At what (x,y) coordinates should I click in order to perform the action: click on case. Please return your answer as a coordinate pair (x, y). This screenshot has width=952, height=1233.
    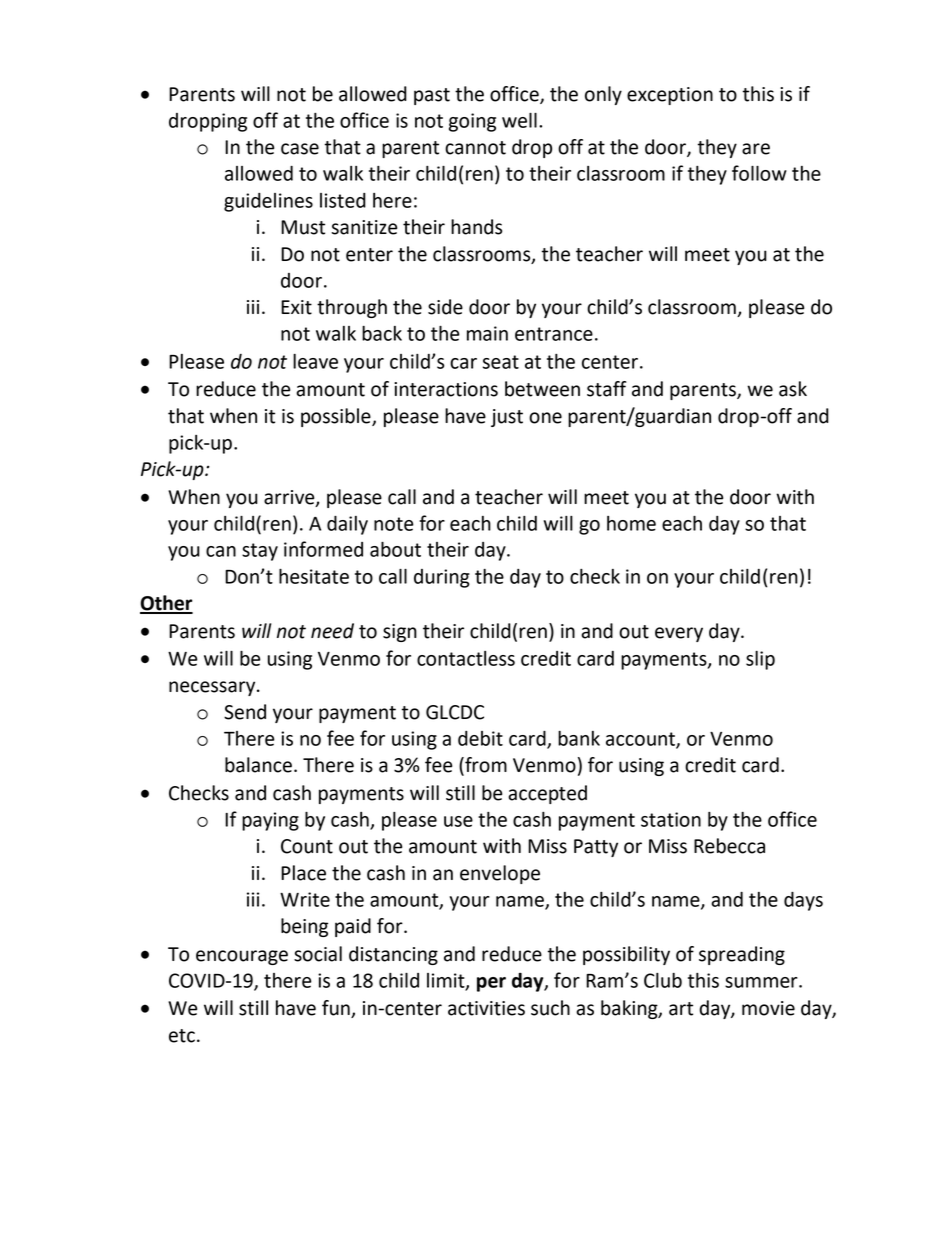
    Looking at the image, I should click on (300, 149).
